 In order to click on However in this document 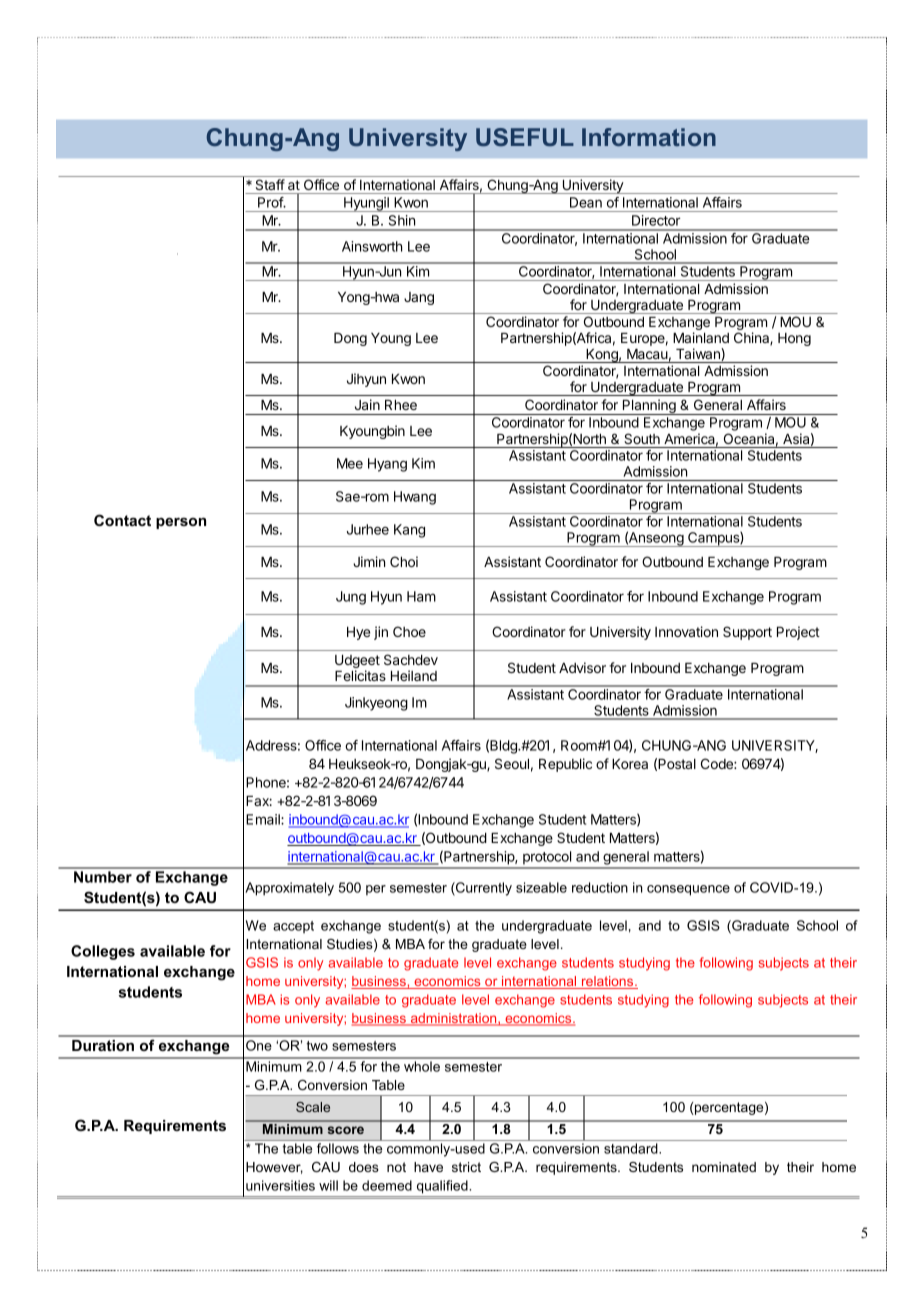, I will do `click(274, 1168)`.
